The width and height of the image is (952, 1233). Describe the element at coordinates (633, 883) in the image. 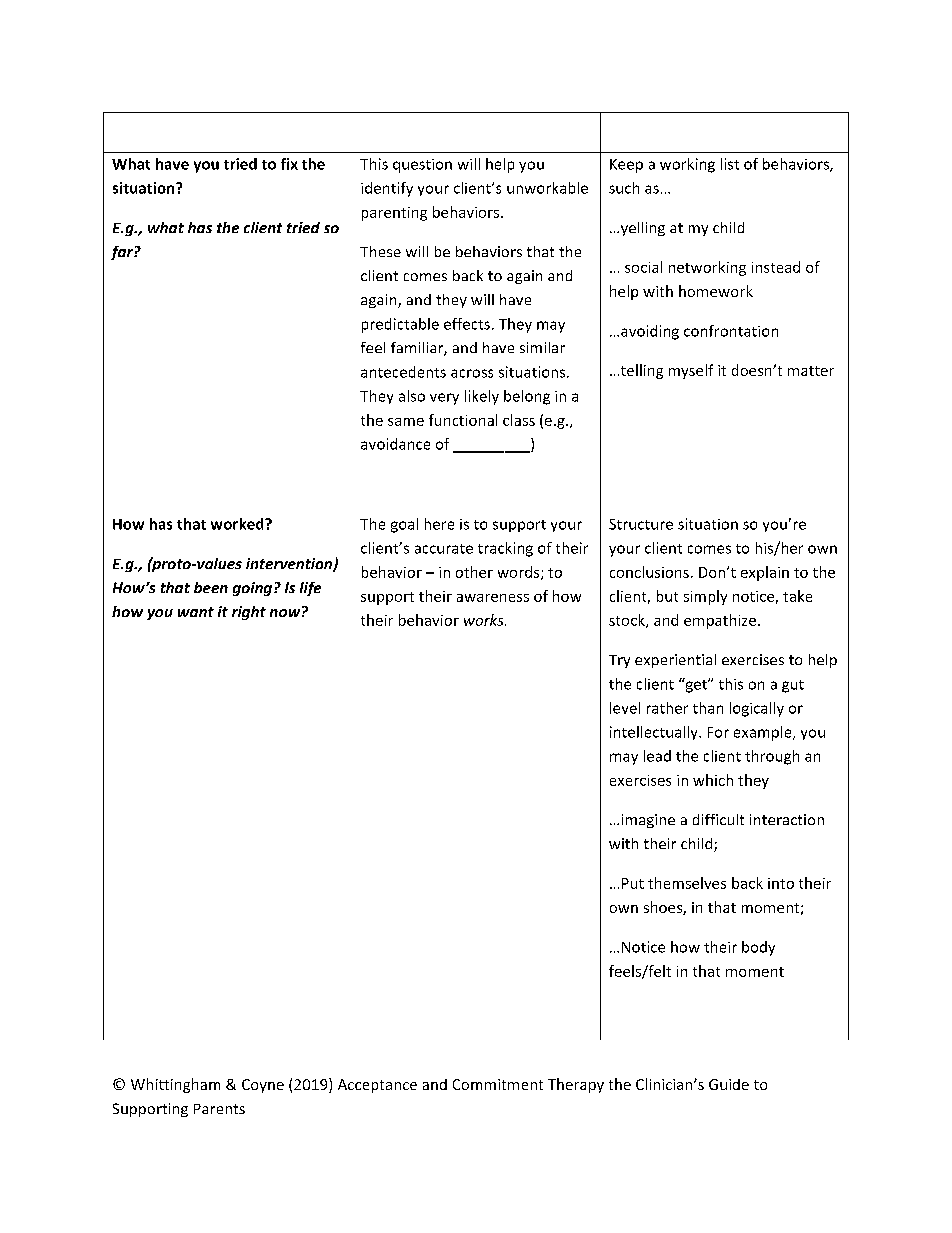

I see `Put` at that location.
